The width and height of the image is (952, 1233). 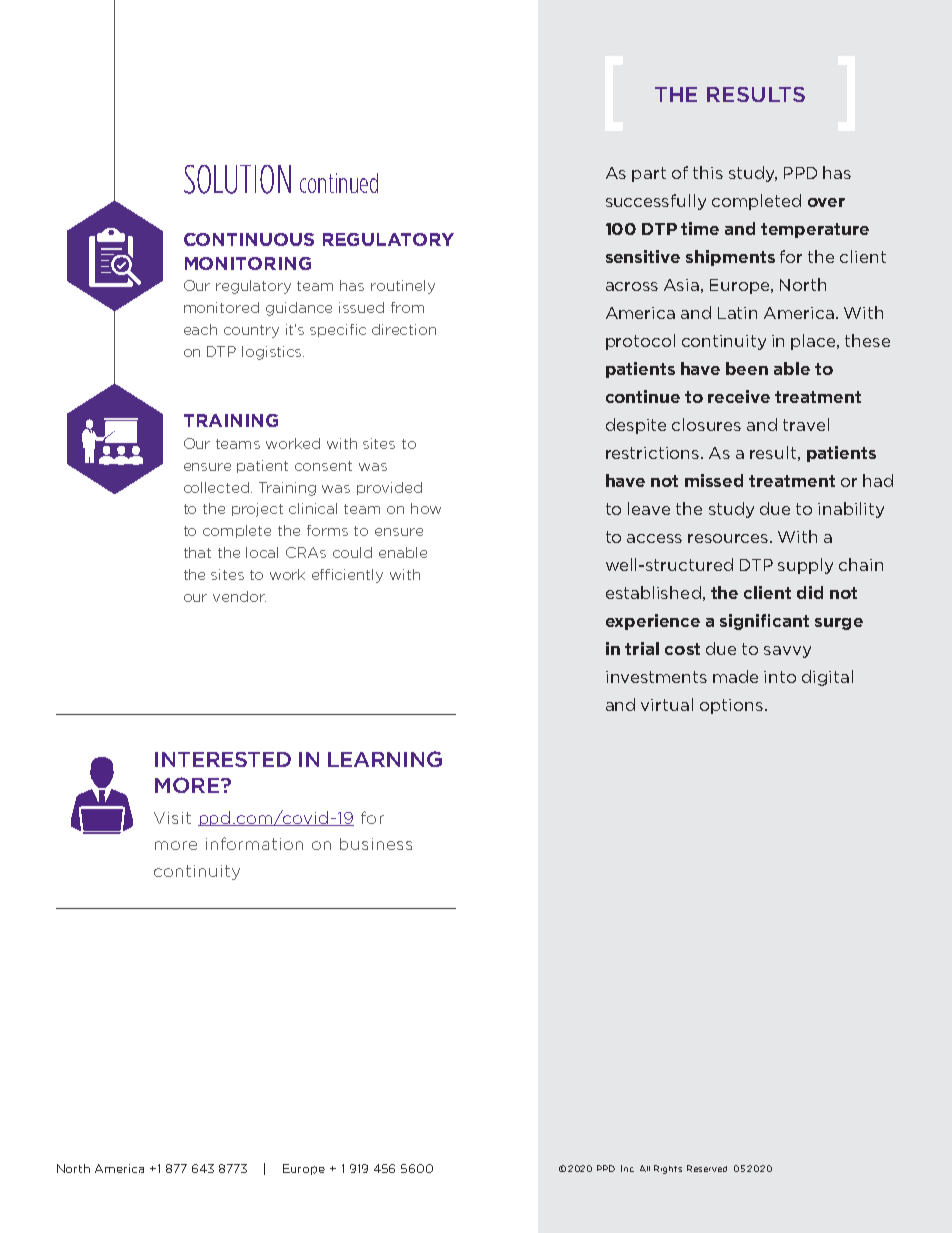 What do you see at coordinates (426, 508) in the image?
I see `how` at bounding box center [426, 508].
